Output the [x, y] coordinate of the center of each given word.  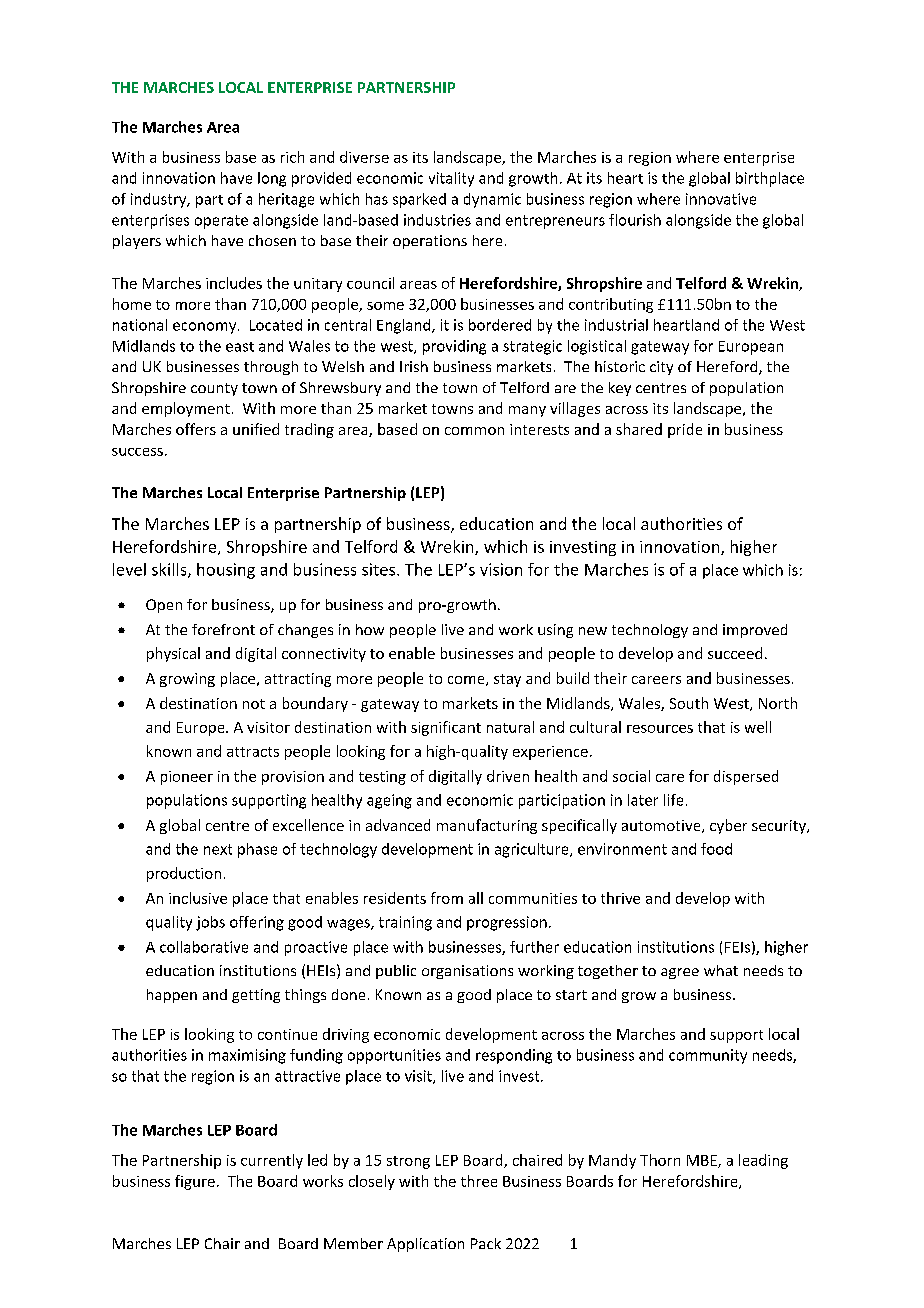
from [447, 898]
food [716, 849]
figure [195, 1182]
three [479, 1181]
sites [378, 569]
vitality [451, 179]
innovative [721, 199]
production [184, 874]
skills [170, 570]
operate [221, 222]
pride [685, 430]
